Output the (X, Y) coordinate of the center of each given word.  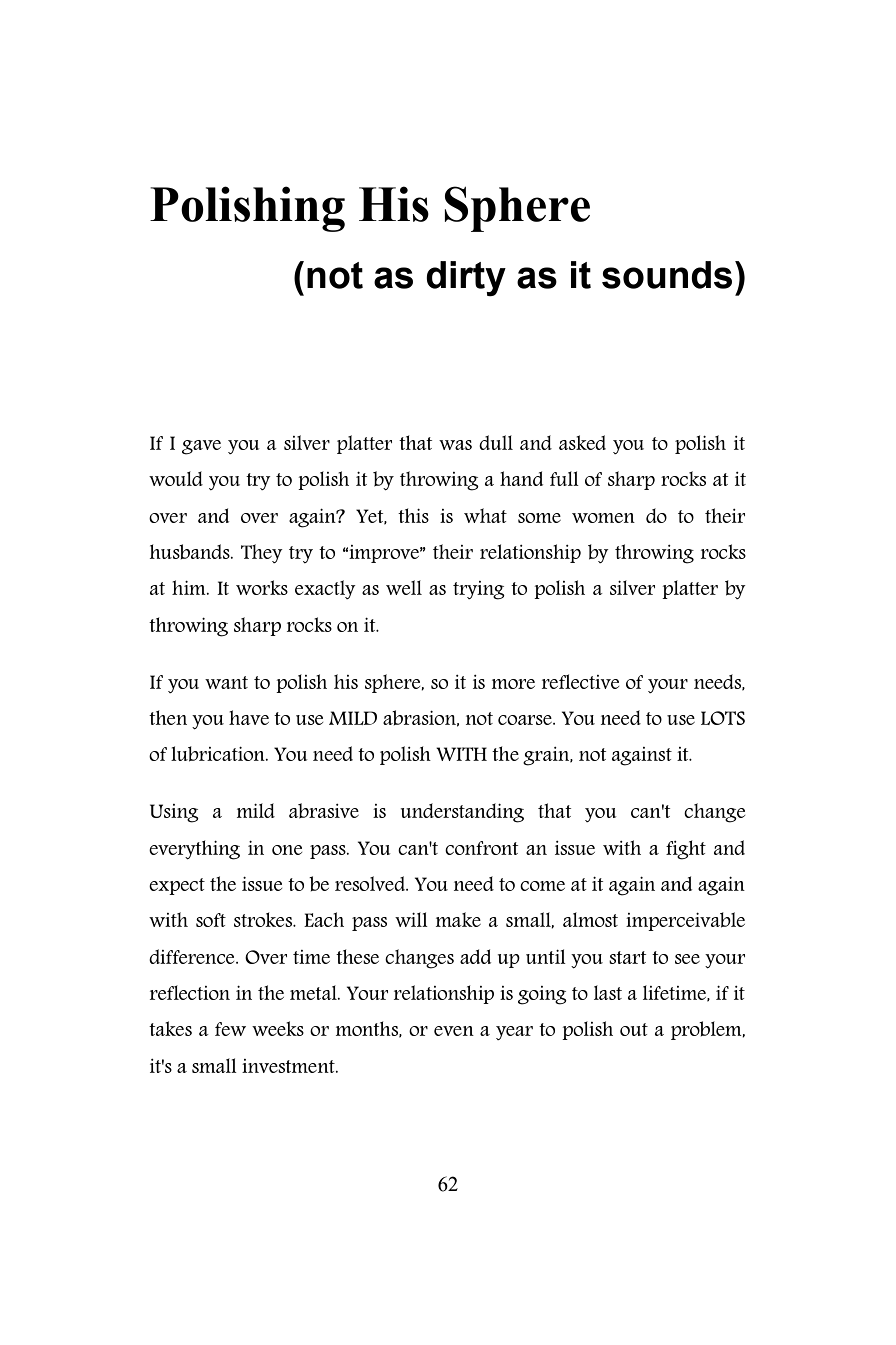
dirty (466, 278)
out (634, 1029)
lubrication (219, 754)
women (603, 518)
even (454, 1031)
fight (686, 850)
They (262, 553)
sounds (667, 275)
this (413, 515)
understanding (462, 813)
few (230, 1029)
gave (201, 447)
